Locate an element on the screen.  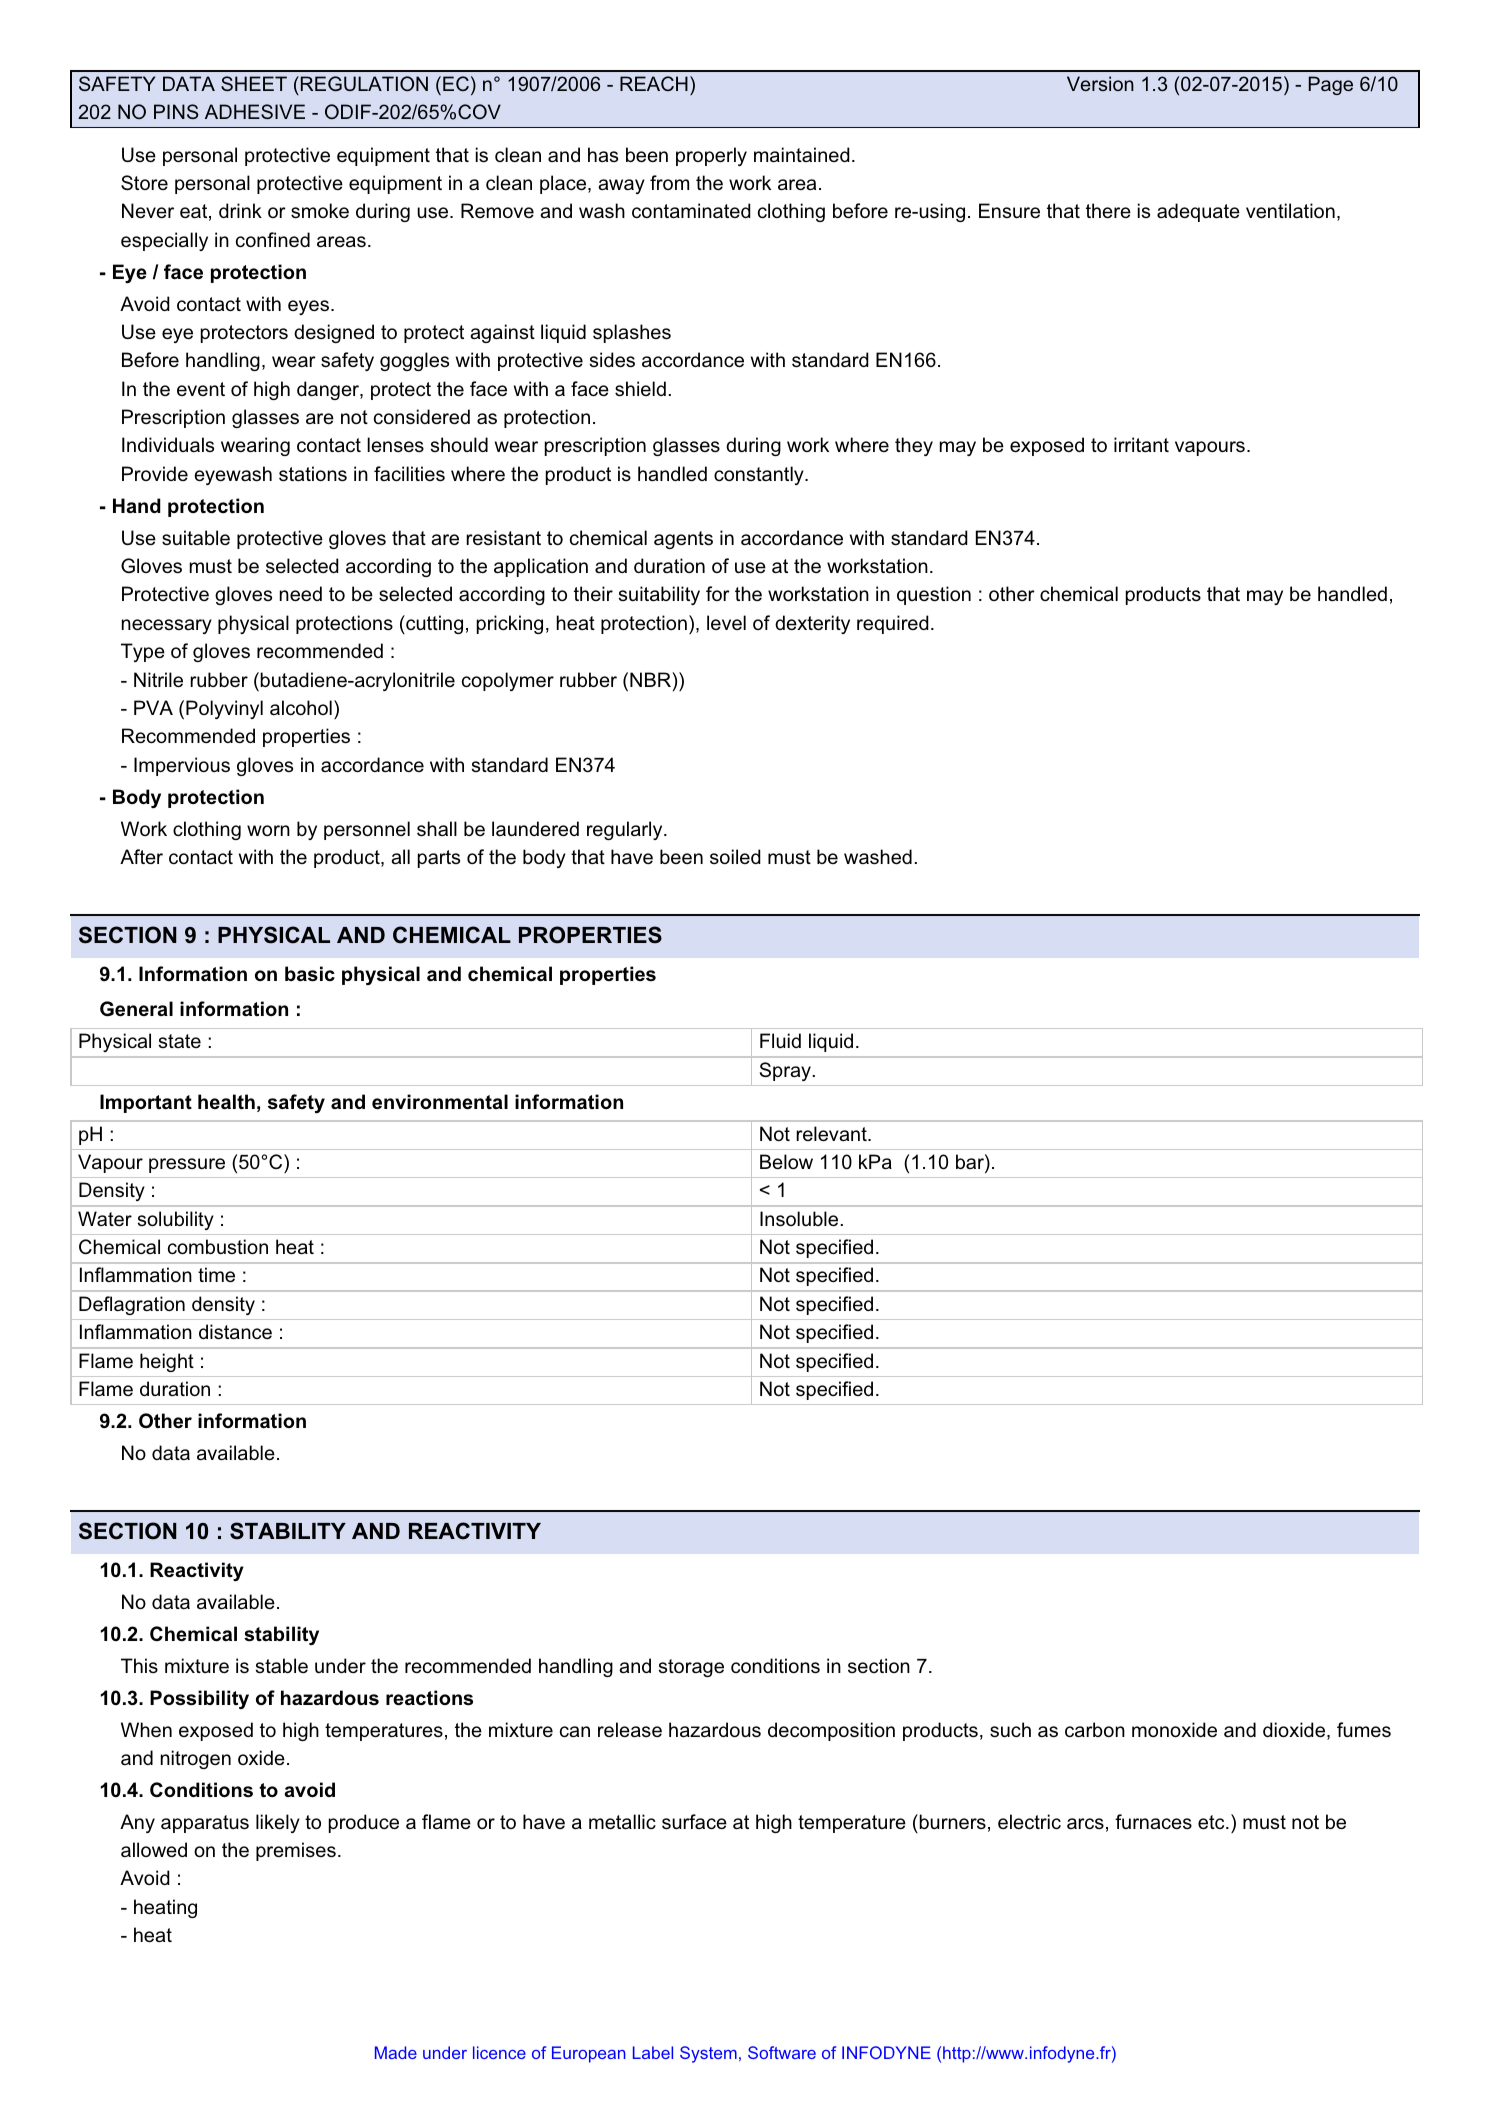
Polyvinyl is located at coordinates (224, 709).
